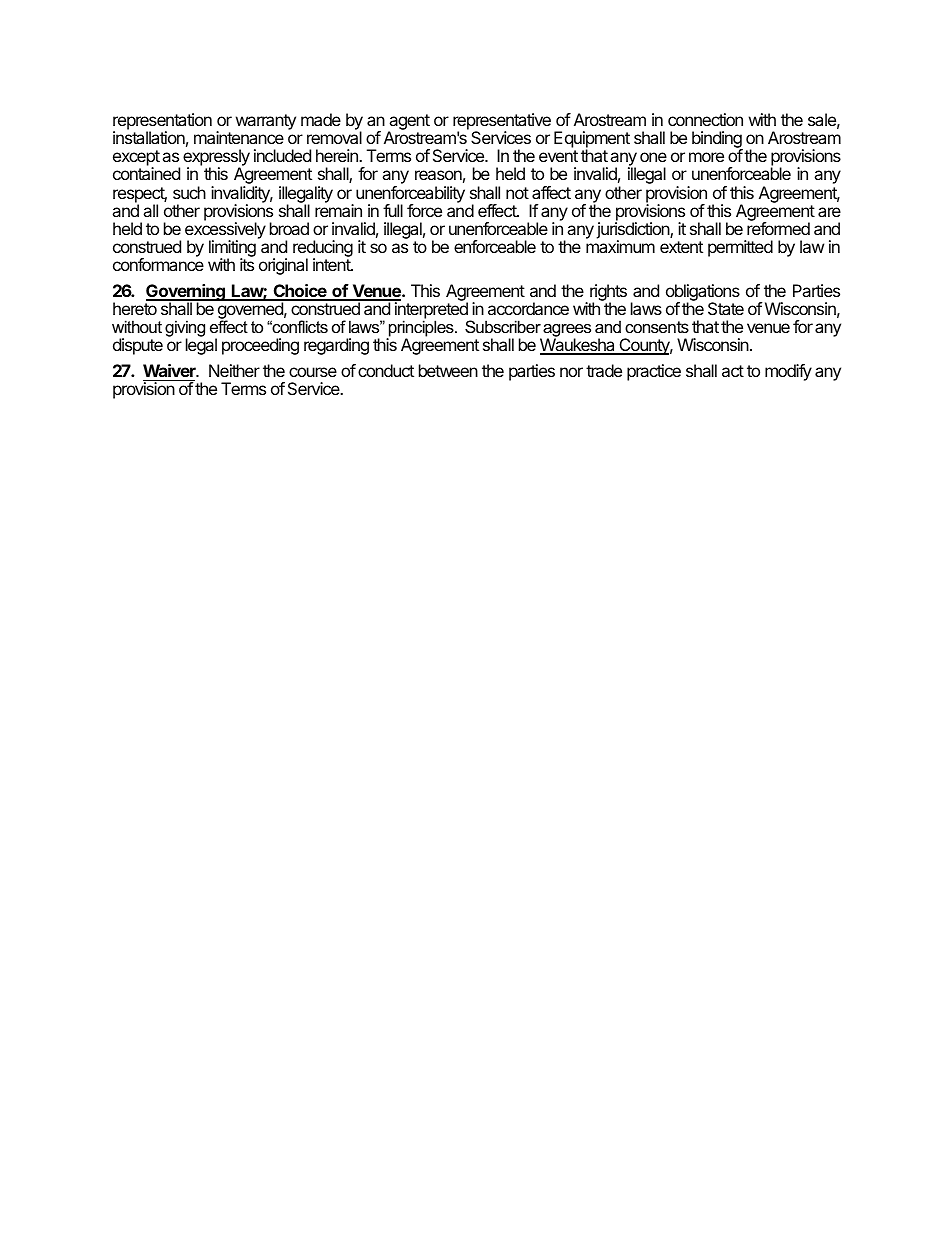  Describe the element at coordinates (232, 249) in the document. I see `limiting` at that location.
